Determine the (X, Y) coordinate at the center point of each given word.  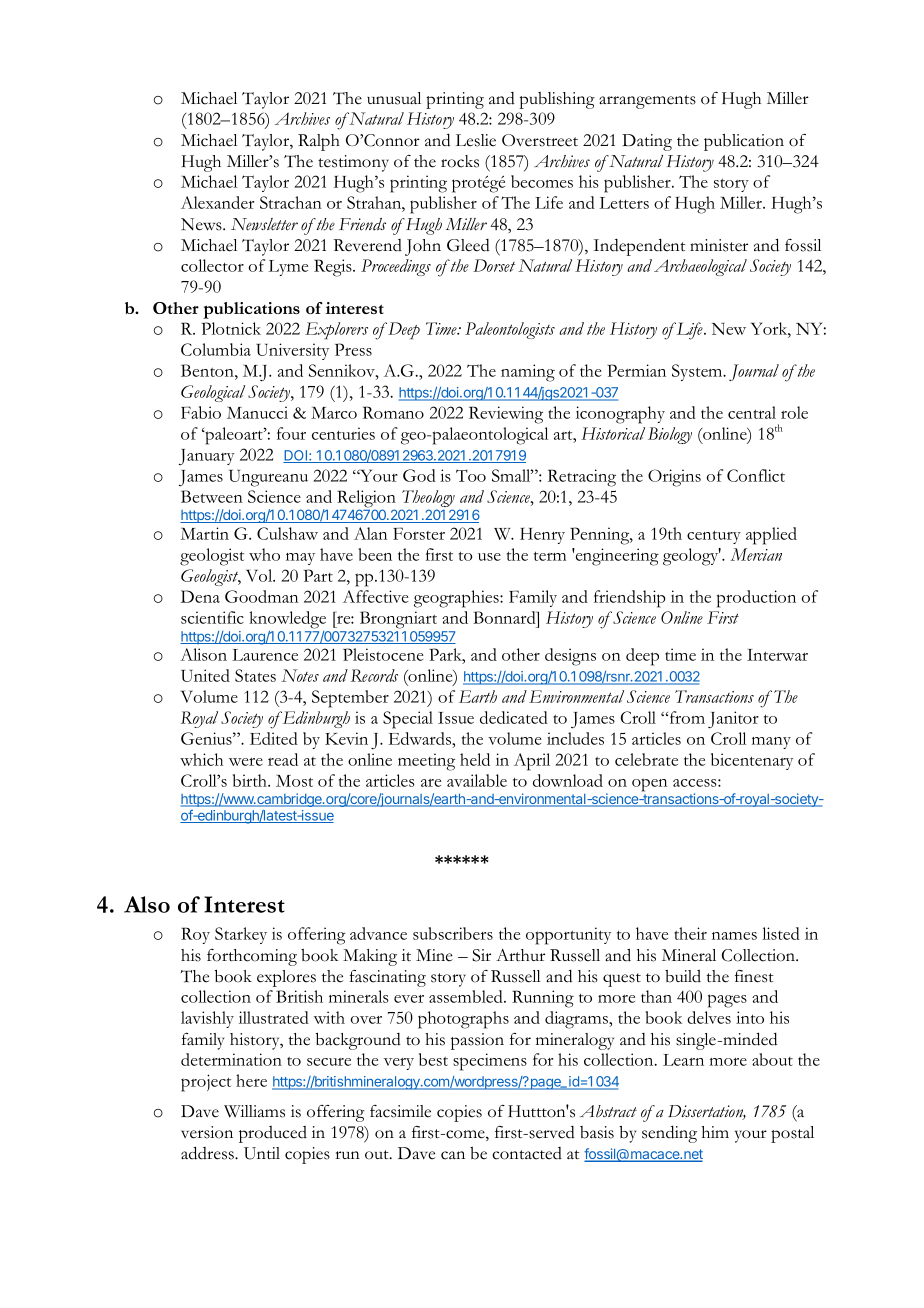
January (207, 457)
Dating (647, 142)
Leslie (476, 140)
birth (251, 780)
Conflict (756, 475)
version (207, 1132)
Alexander (217, 202)
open (649, 785)
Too (471, 476)
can (453, 1155)
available (477, 780)
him (715, 1132)
